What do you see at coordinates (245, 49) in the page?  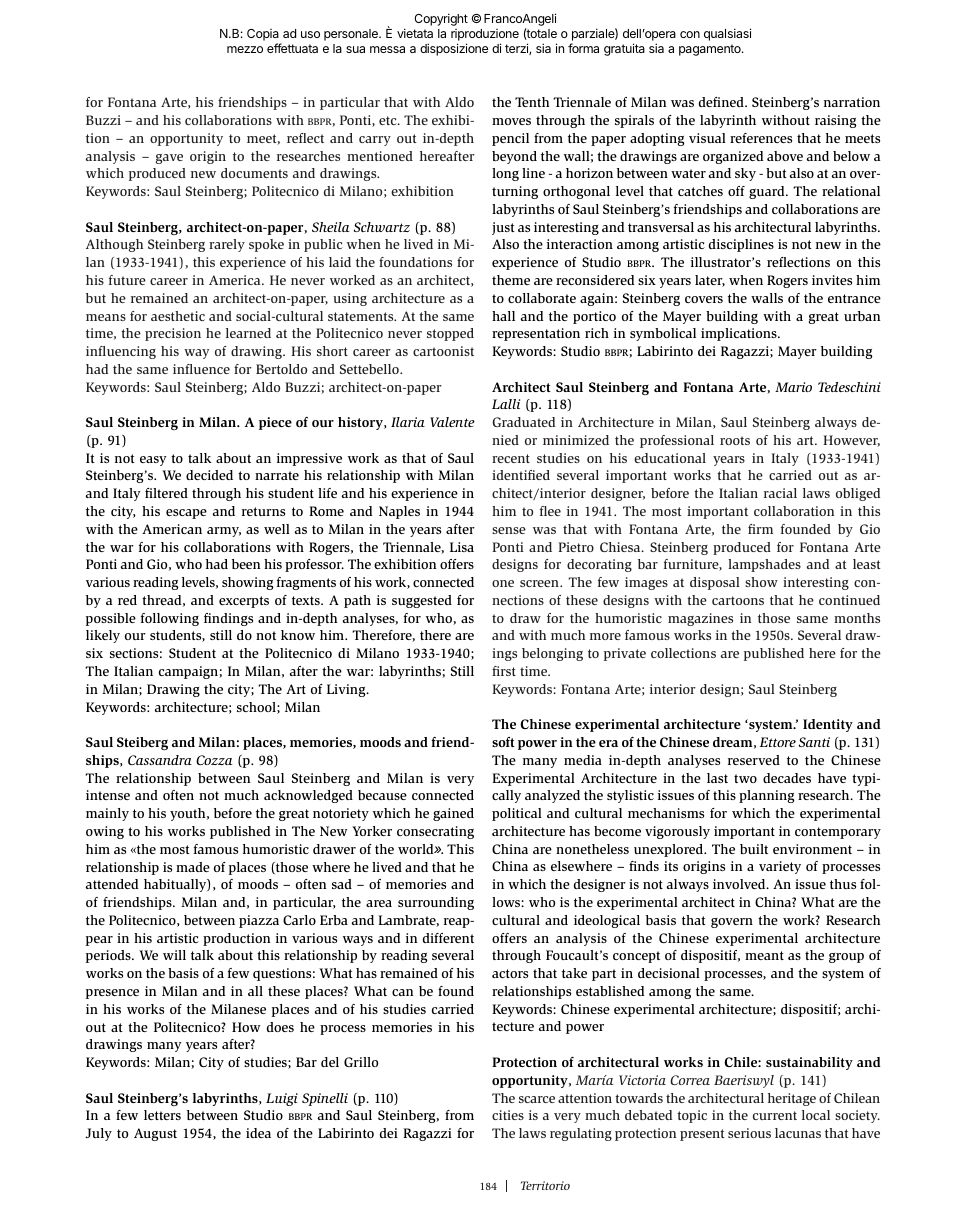 I see `mezzo` at bounding box center [245, 49].
